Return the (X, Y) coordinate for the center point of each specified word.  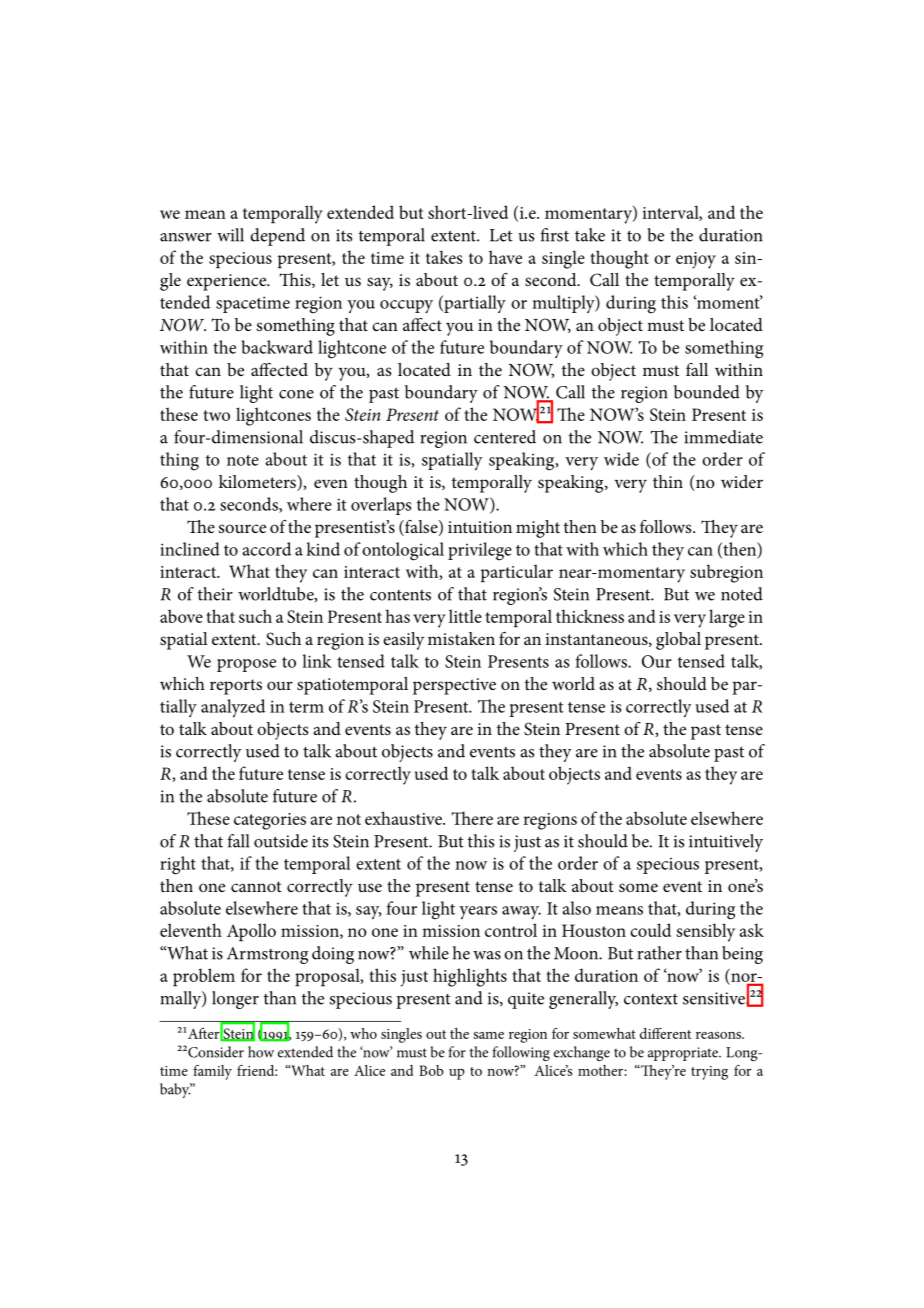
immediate (723, 437)
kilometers (258, 483)
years (478, 912)
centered (505, 437)
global (678, 641)
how (261, 1052)
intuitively (726, 843)
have (505, 257)
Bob (431, 1070)
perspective (454, 686)
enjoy (696, 260)
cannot (256, 886)
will (230, 235)
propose (246, 665)
